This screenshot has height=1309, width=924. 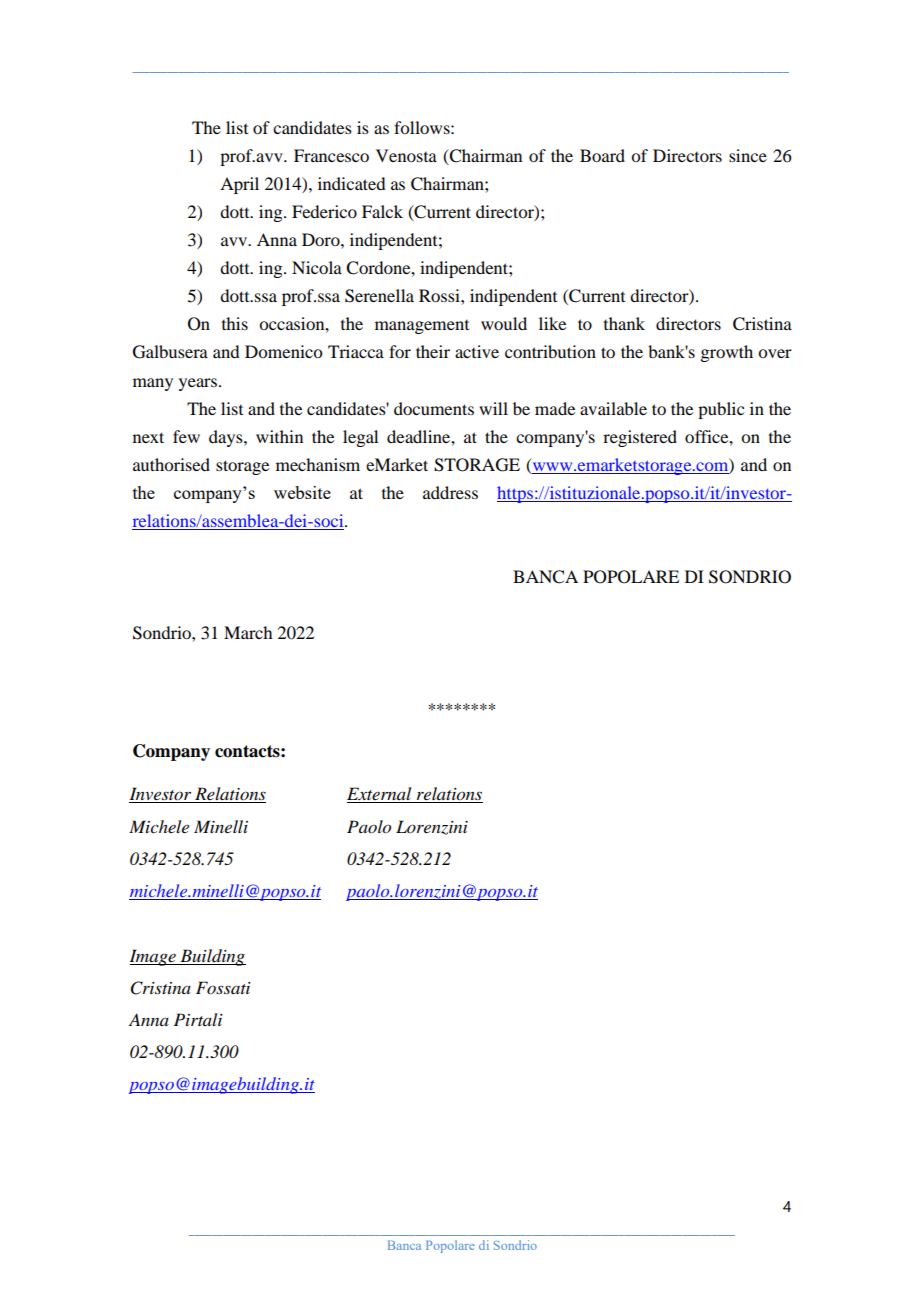 I want to click on March, so click(x=248, y=632).
